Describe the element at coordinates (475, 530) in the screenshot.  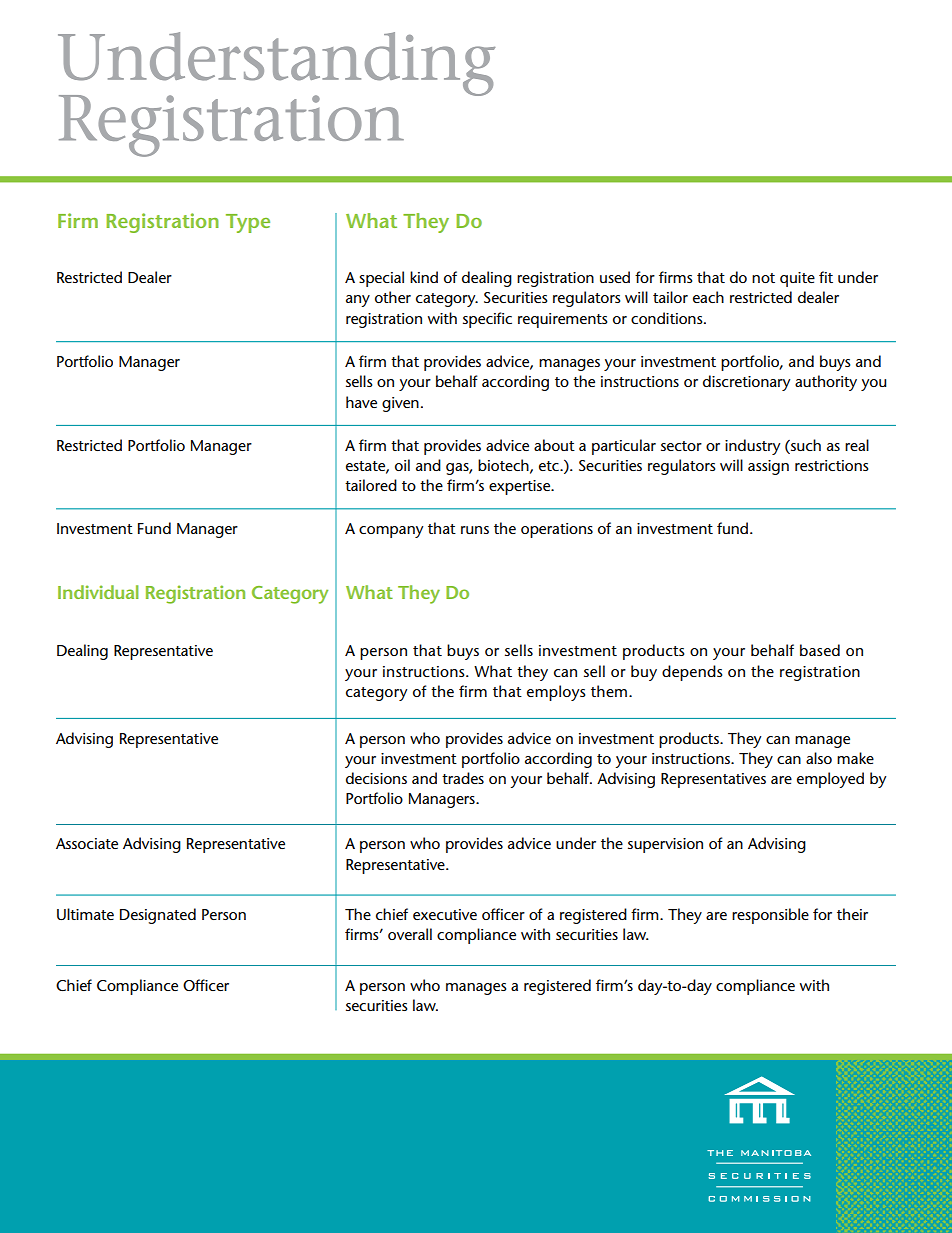
I see `runs` at that location.
